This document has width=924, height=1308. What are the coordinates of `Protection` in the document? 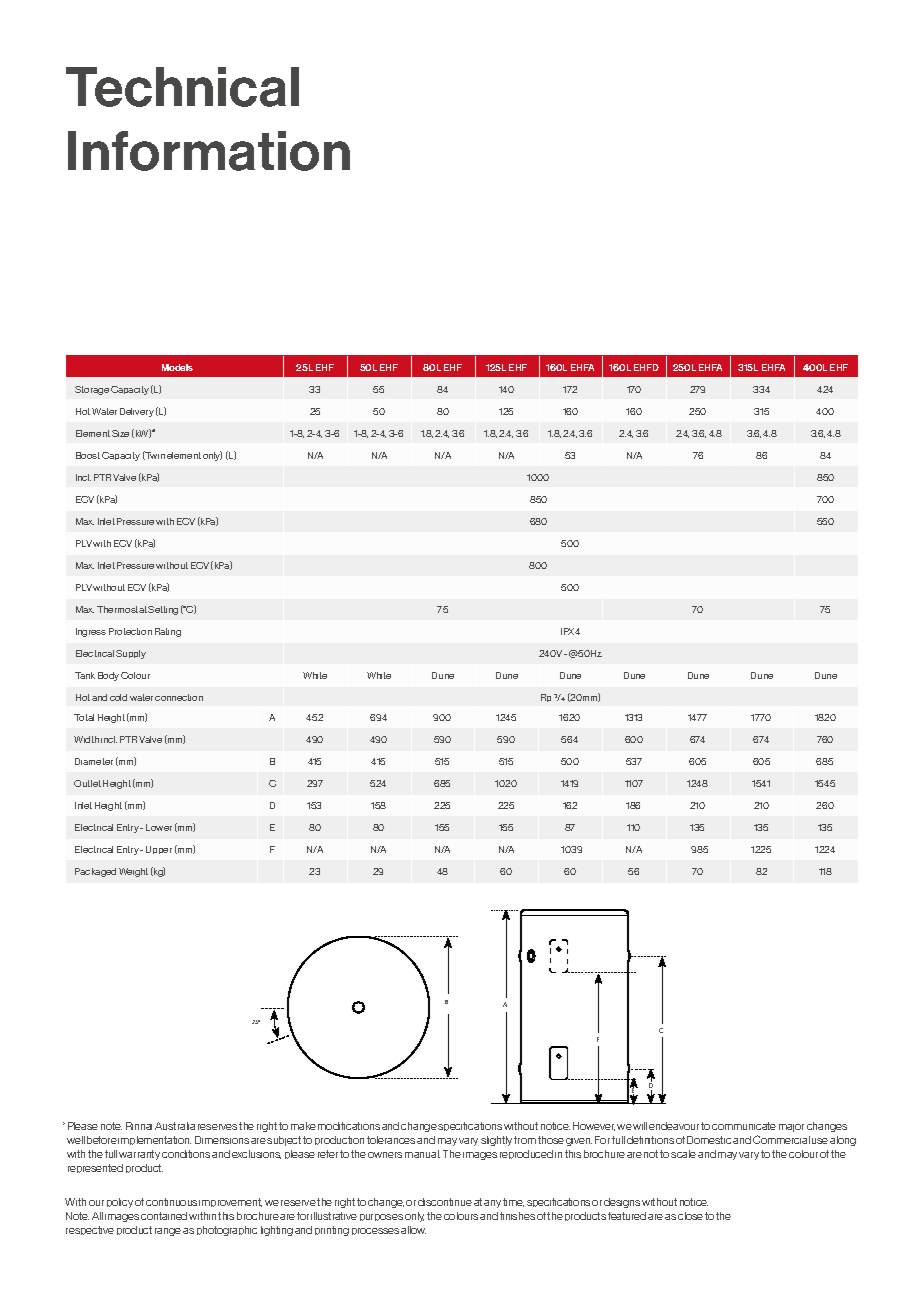 It's located at (130, 631).
